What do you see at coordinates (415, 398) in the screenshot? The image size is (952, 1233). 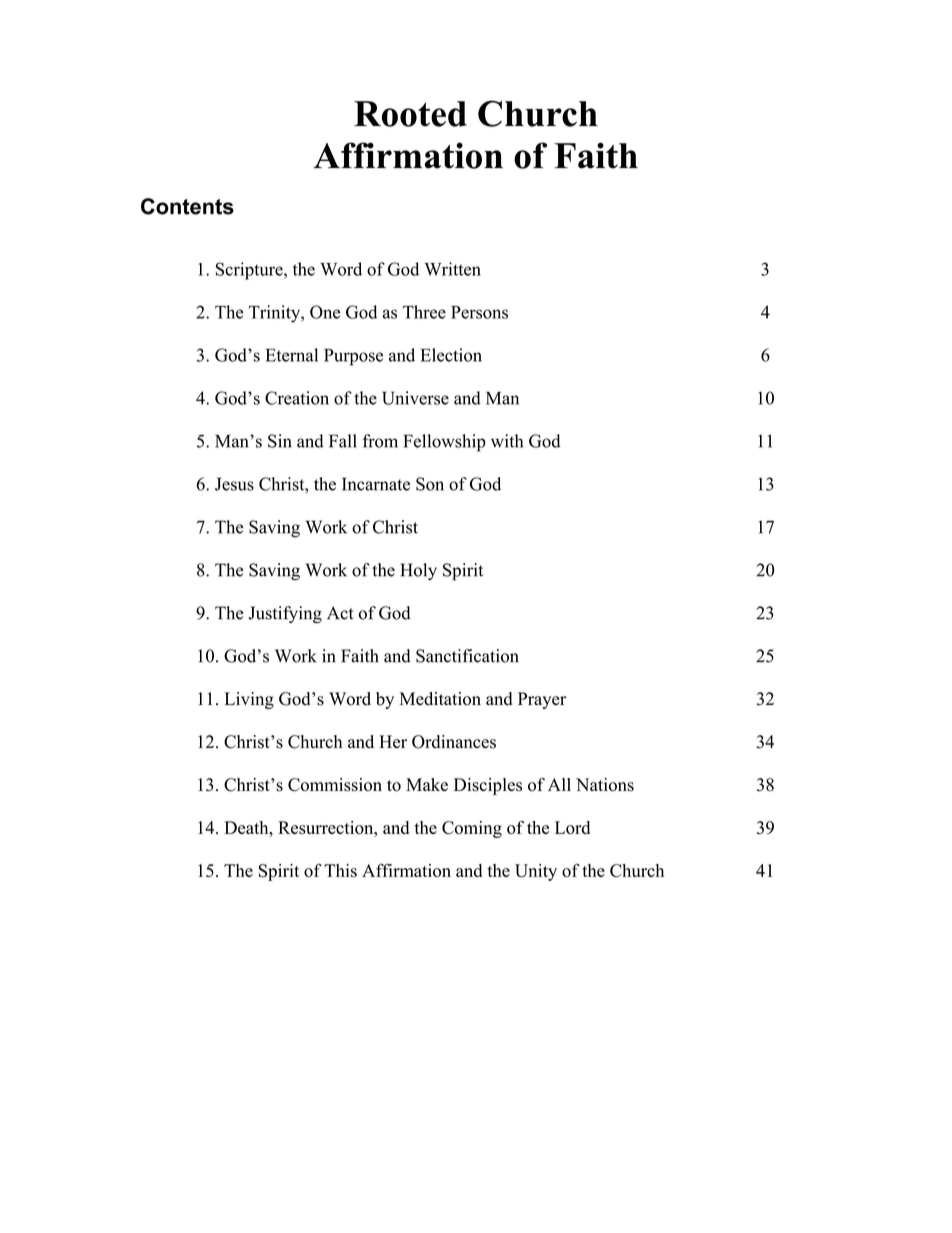 I see `Universe` at bounding box center [415, 398].
